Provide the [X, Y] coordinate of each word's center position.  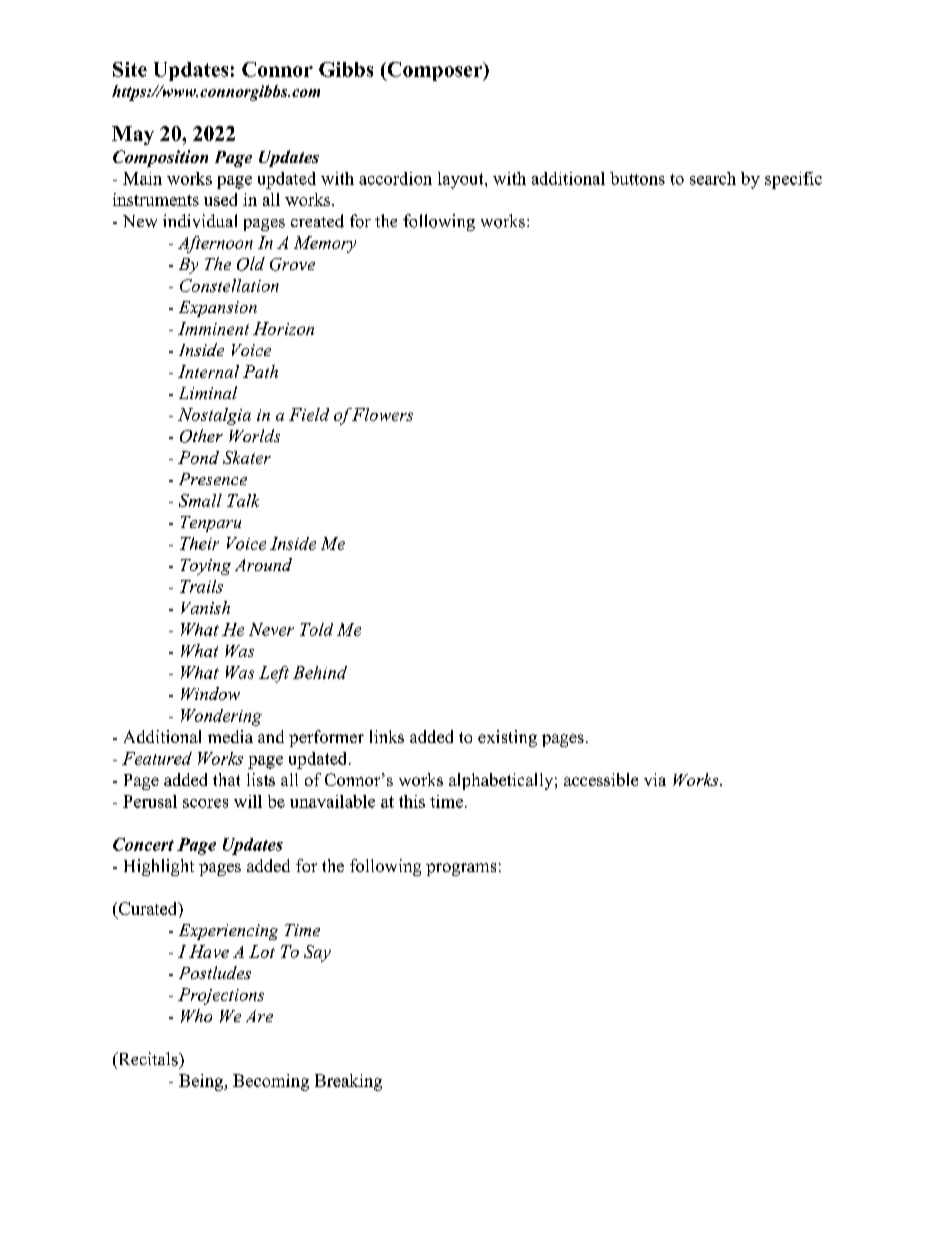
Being [202, 1082]
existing [507, 738]
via [655, 779]
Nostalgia [214, 416]
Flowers [382, 414]
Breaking [348, 1082]
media [230, 736]
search [713, 178]
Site [130, 69]
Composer [435, 71]
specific [793, 180]
